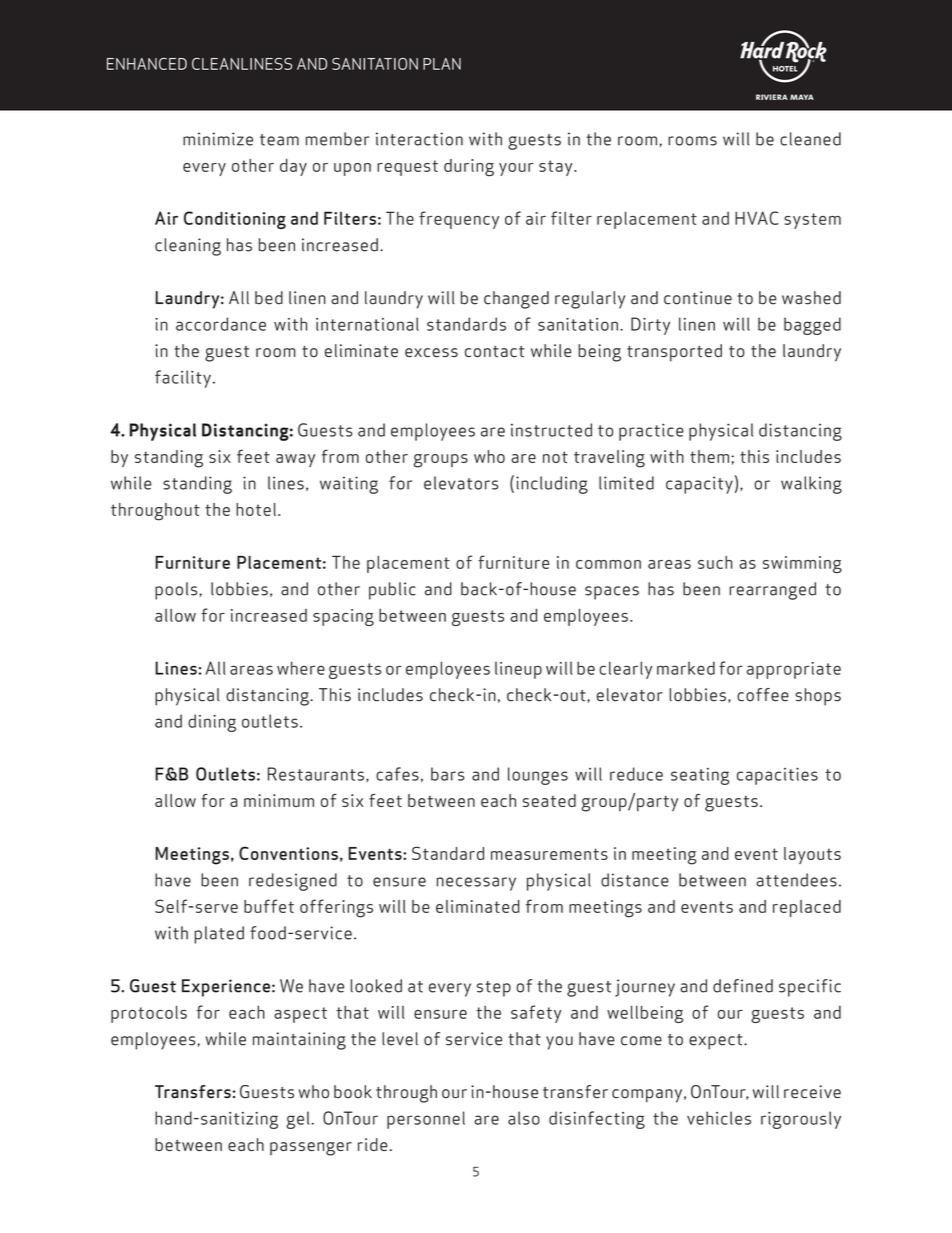 The width and height of the screenshot is (952, 1233). Describe the element at coordinates (218, 139) in the screenshot. I see `minimize` at that location.
